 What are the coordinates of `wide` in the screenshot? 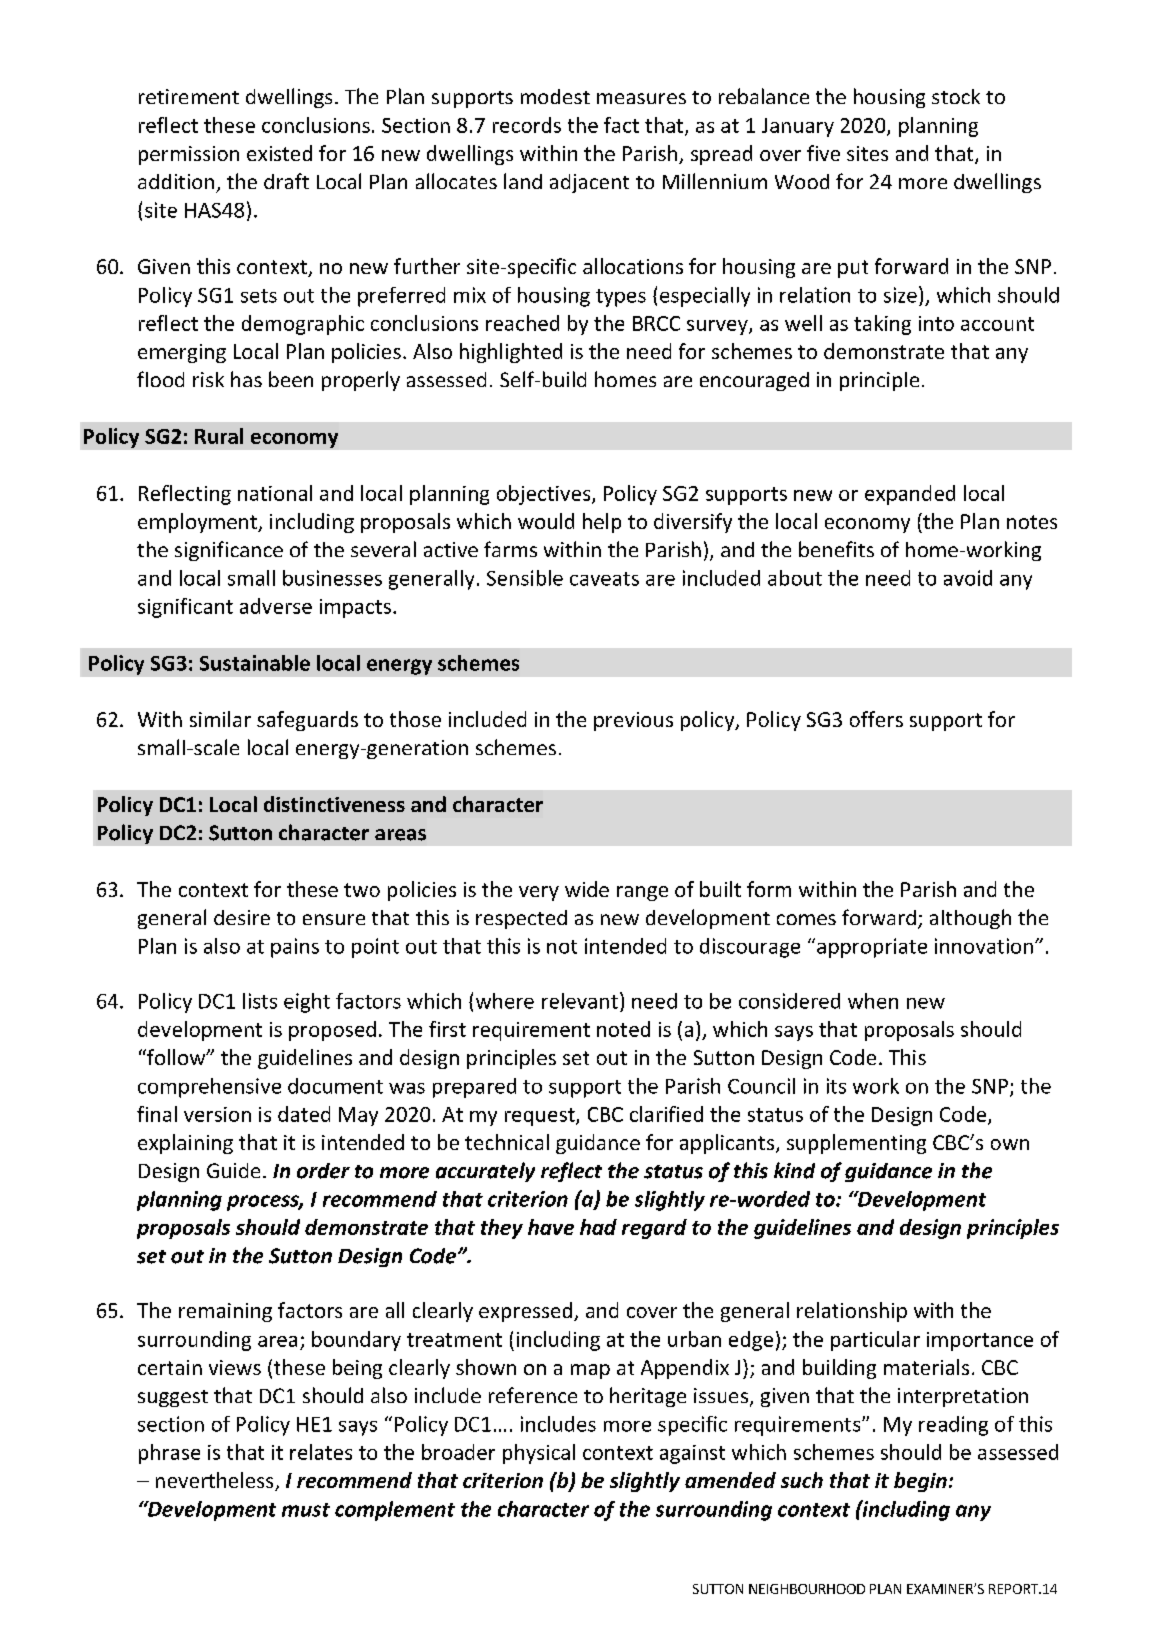 It's located at (587, 889).
